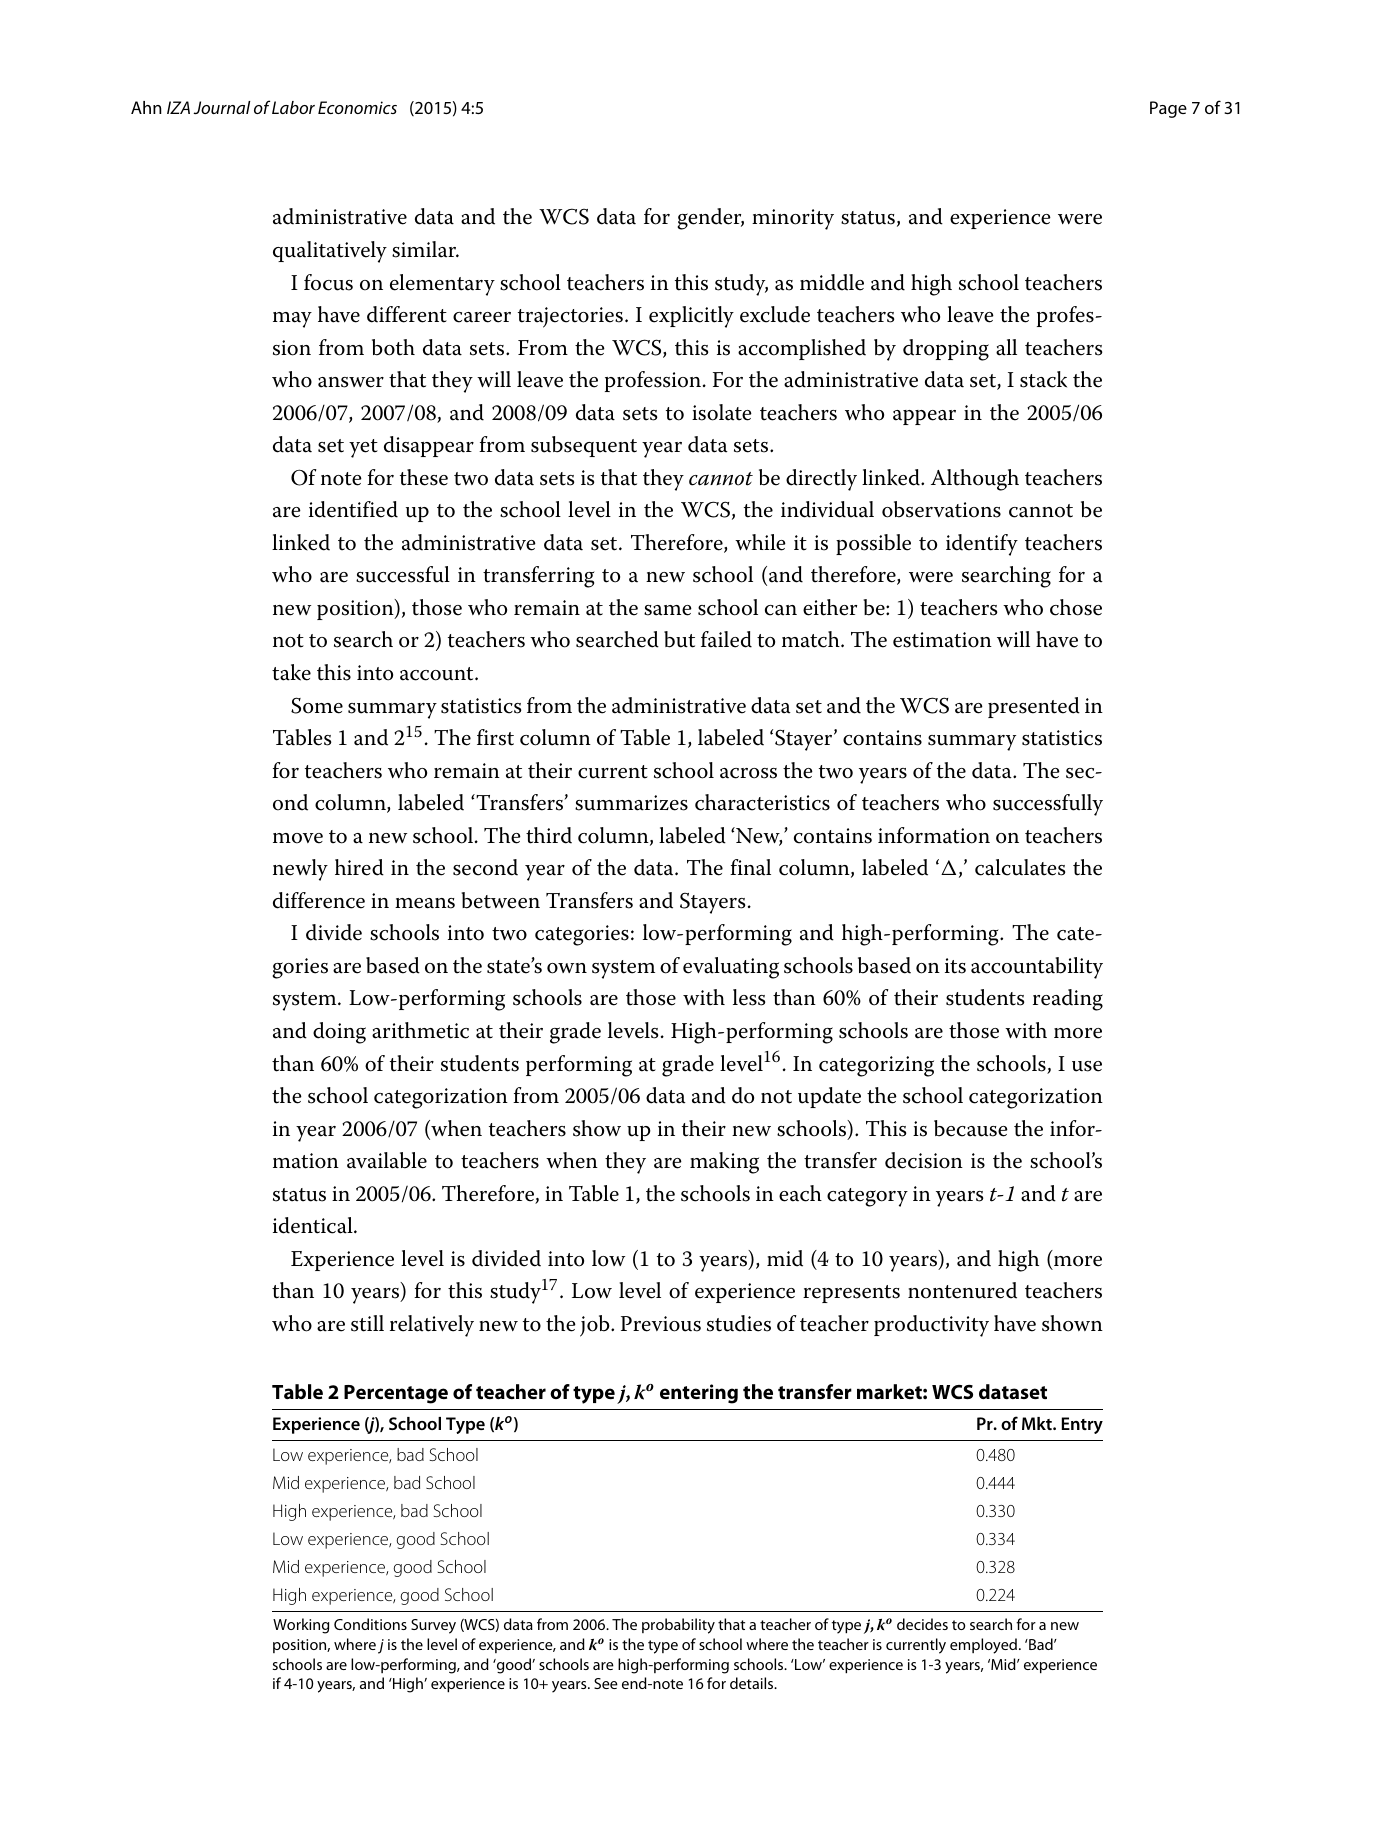 This document has height=1833, width=1373. I want to click on Labor, so click(293, 107).
